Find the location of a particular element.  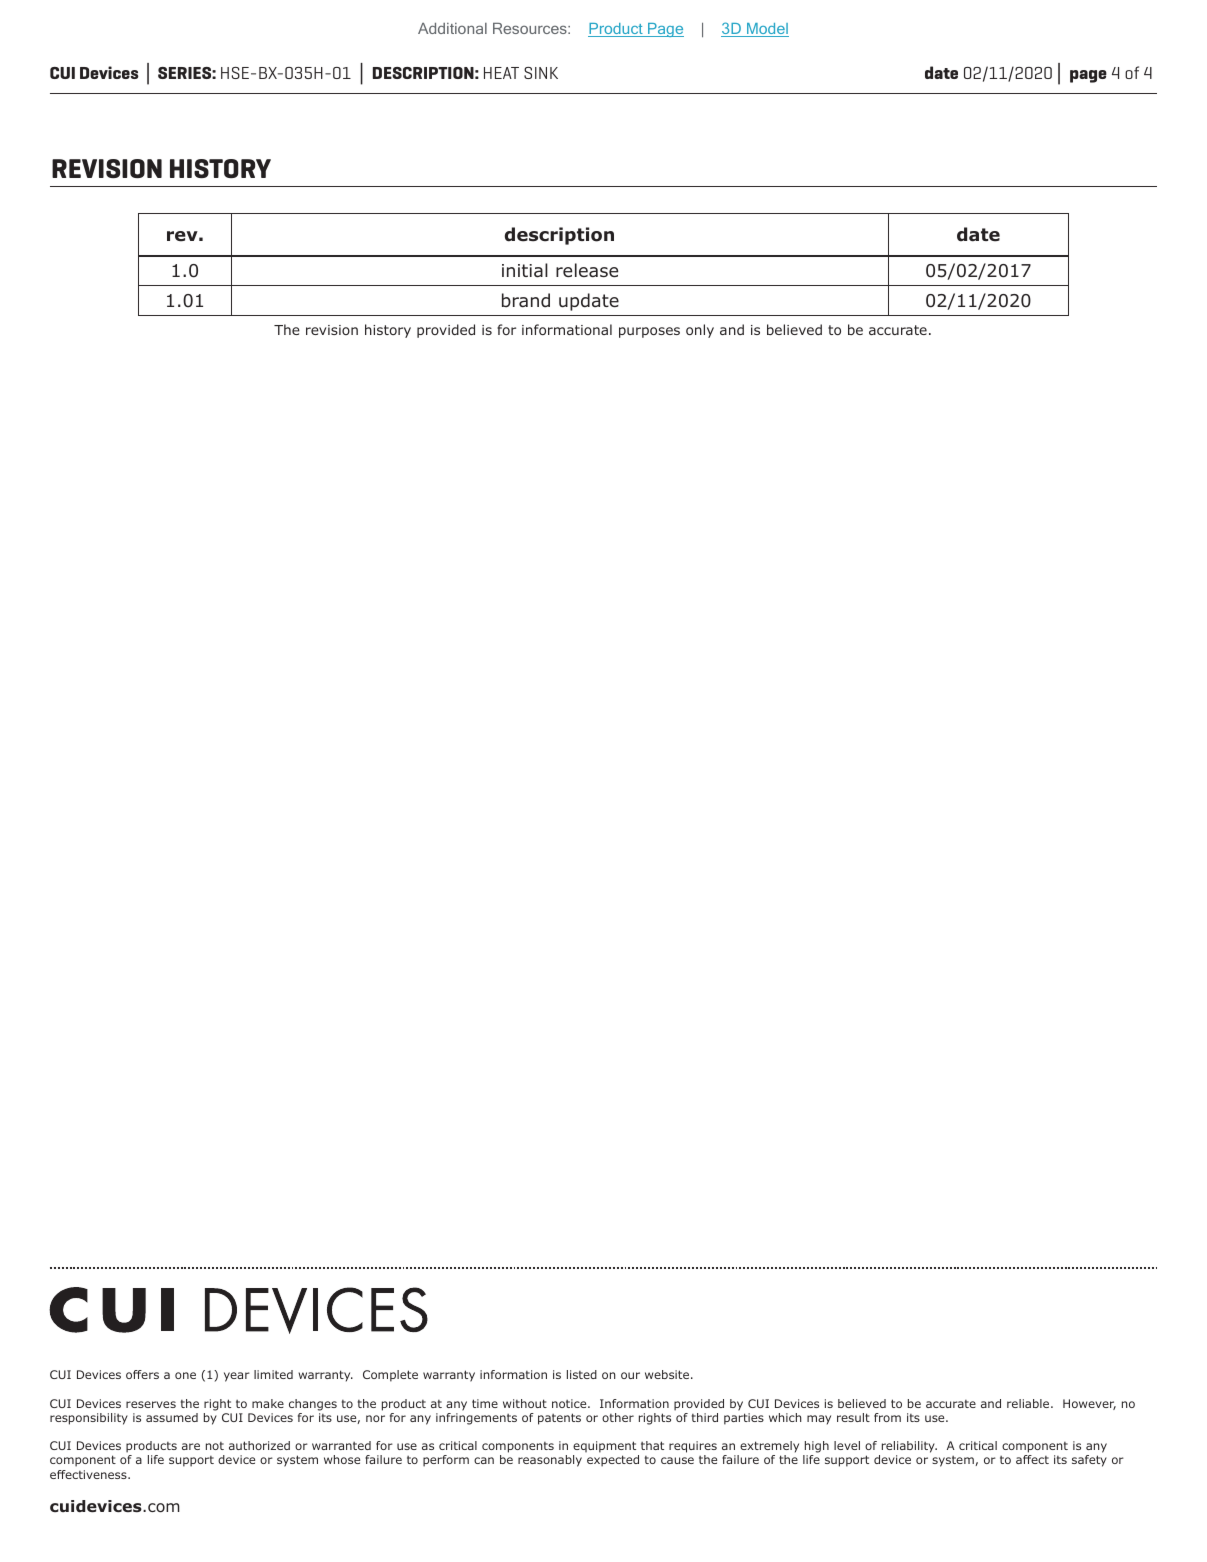

only is located at coordinates (700, 331).
